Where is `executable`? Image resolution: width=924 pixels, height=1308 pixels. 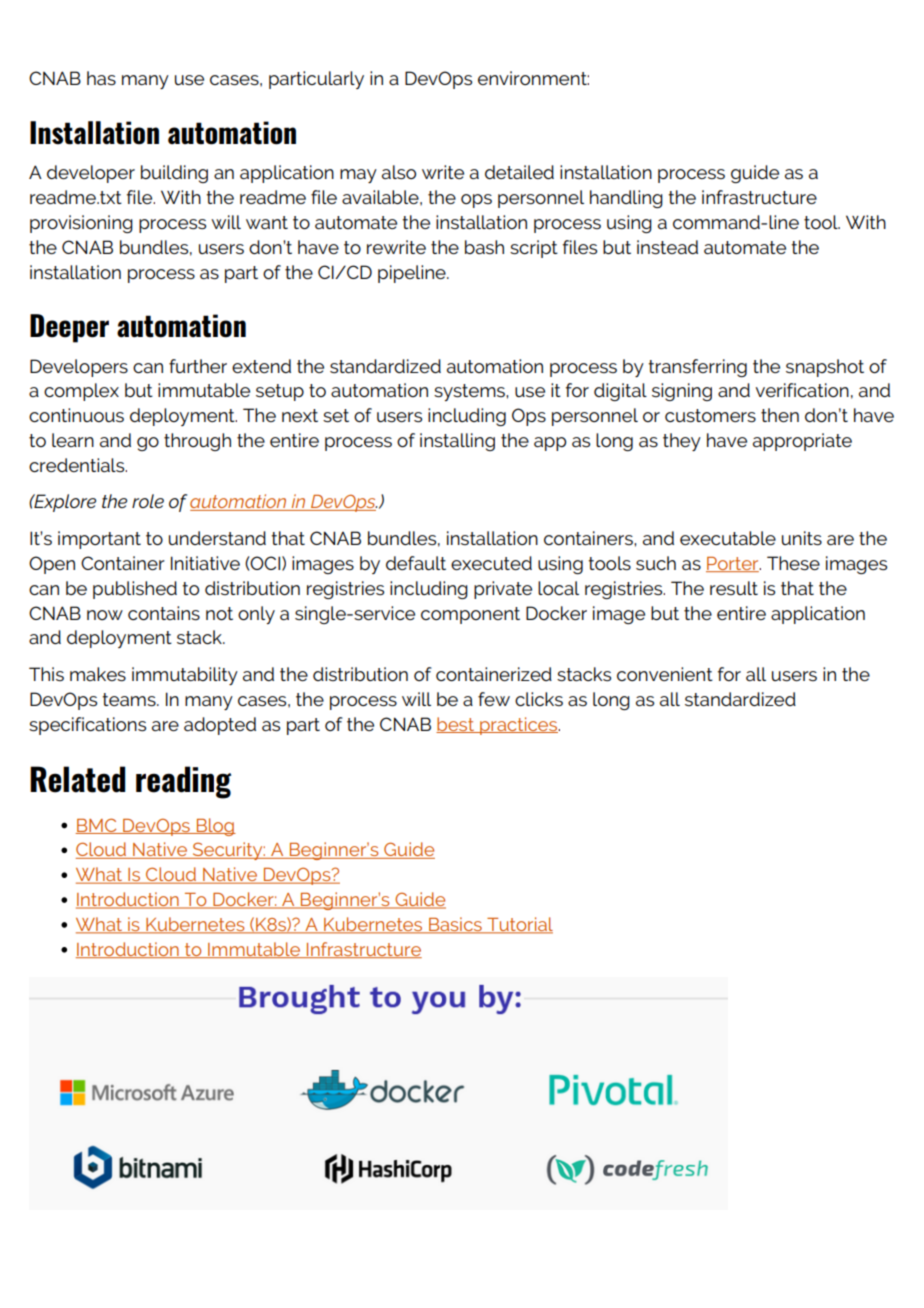
executable is located at coordinates (728, 538).
